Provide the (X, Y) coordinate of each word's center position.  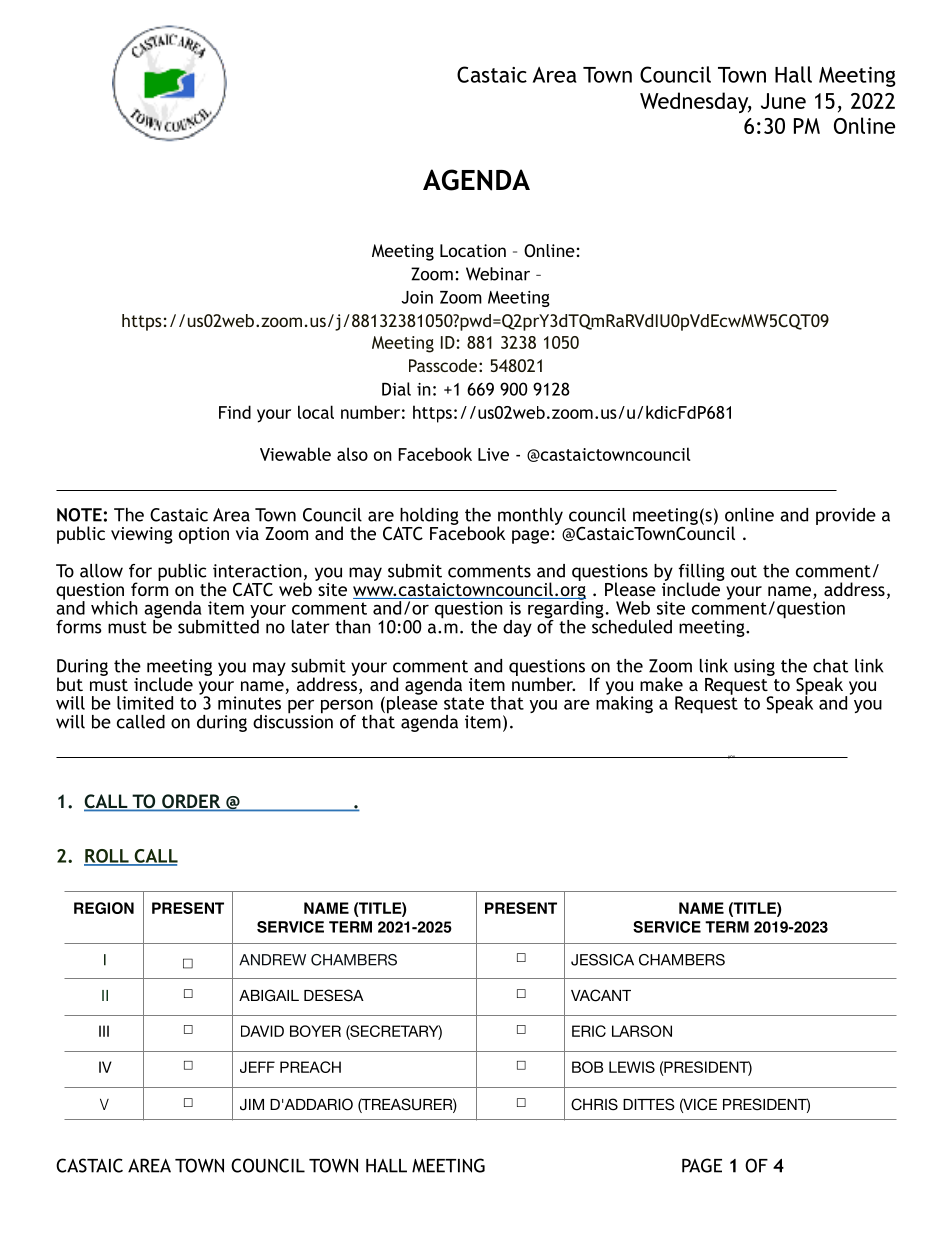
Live (493, 454)
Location (473, 250)
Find (235, 412)
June (783, 101)
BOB (587, 1067)
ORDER (191, 802)
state (464, 703)
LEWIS (632, 1067)
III (104, 1031)
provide (846, 516)
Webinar (498, 274)
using (754, 667)
